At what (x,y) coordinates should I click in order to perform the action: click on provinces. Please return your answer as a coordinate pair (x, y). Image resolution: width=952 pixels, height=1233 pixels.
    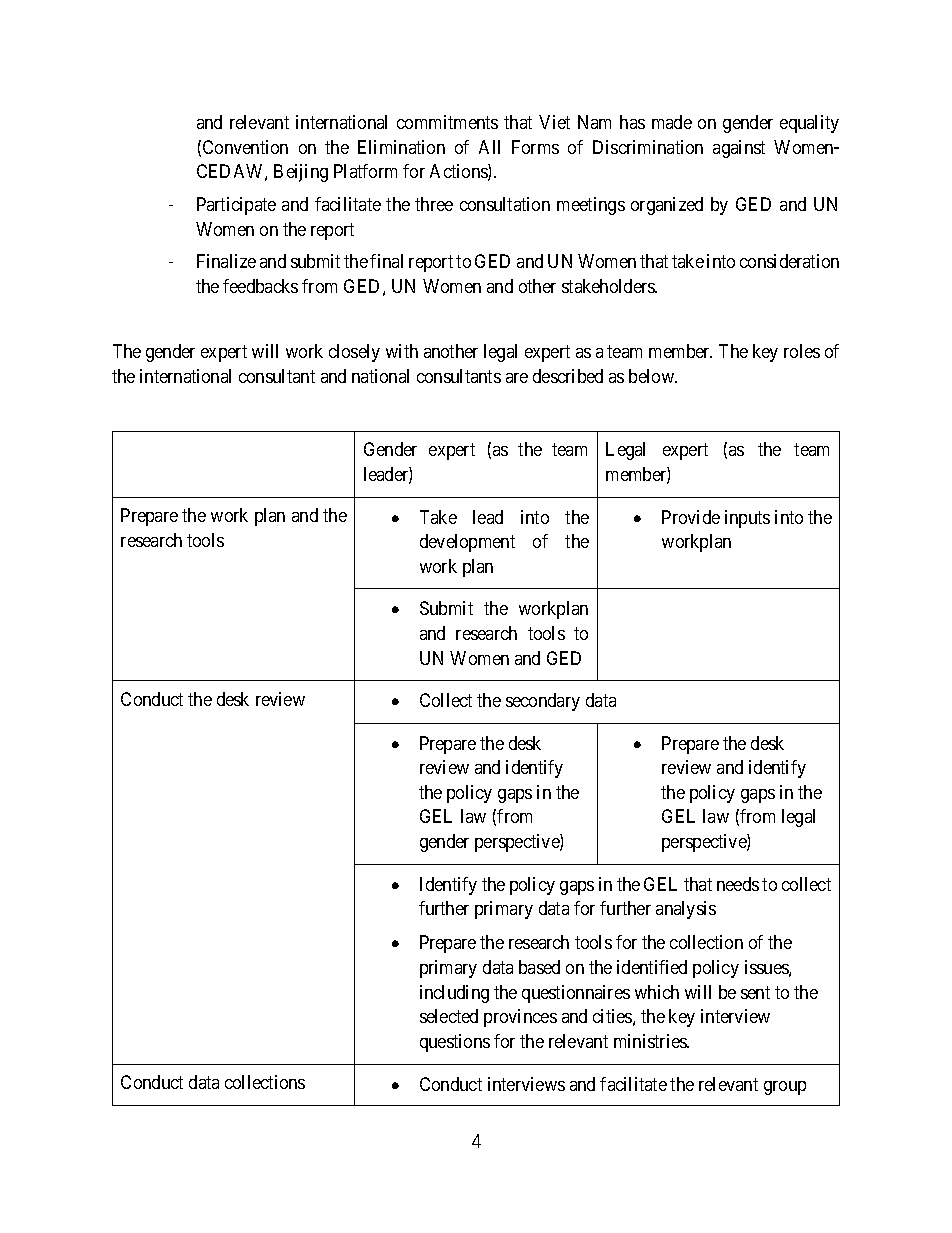
    Looking at the image, I should click on (520, 1018).
